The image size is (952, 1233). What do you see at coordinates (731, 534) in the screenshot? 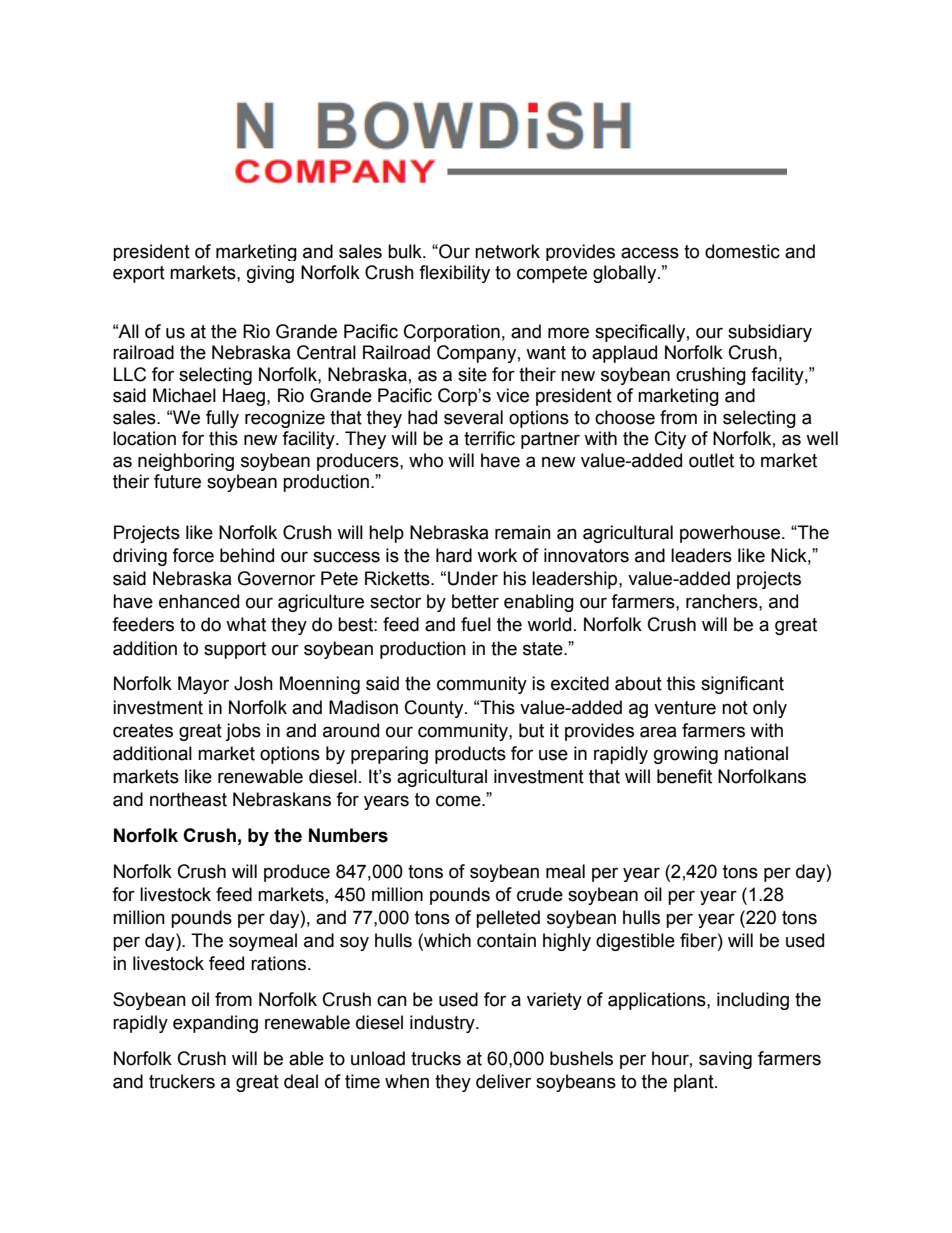
I see `powerhouse` at bounding box center [731, 534].
